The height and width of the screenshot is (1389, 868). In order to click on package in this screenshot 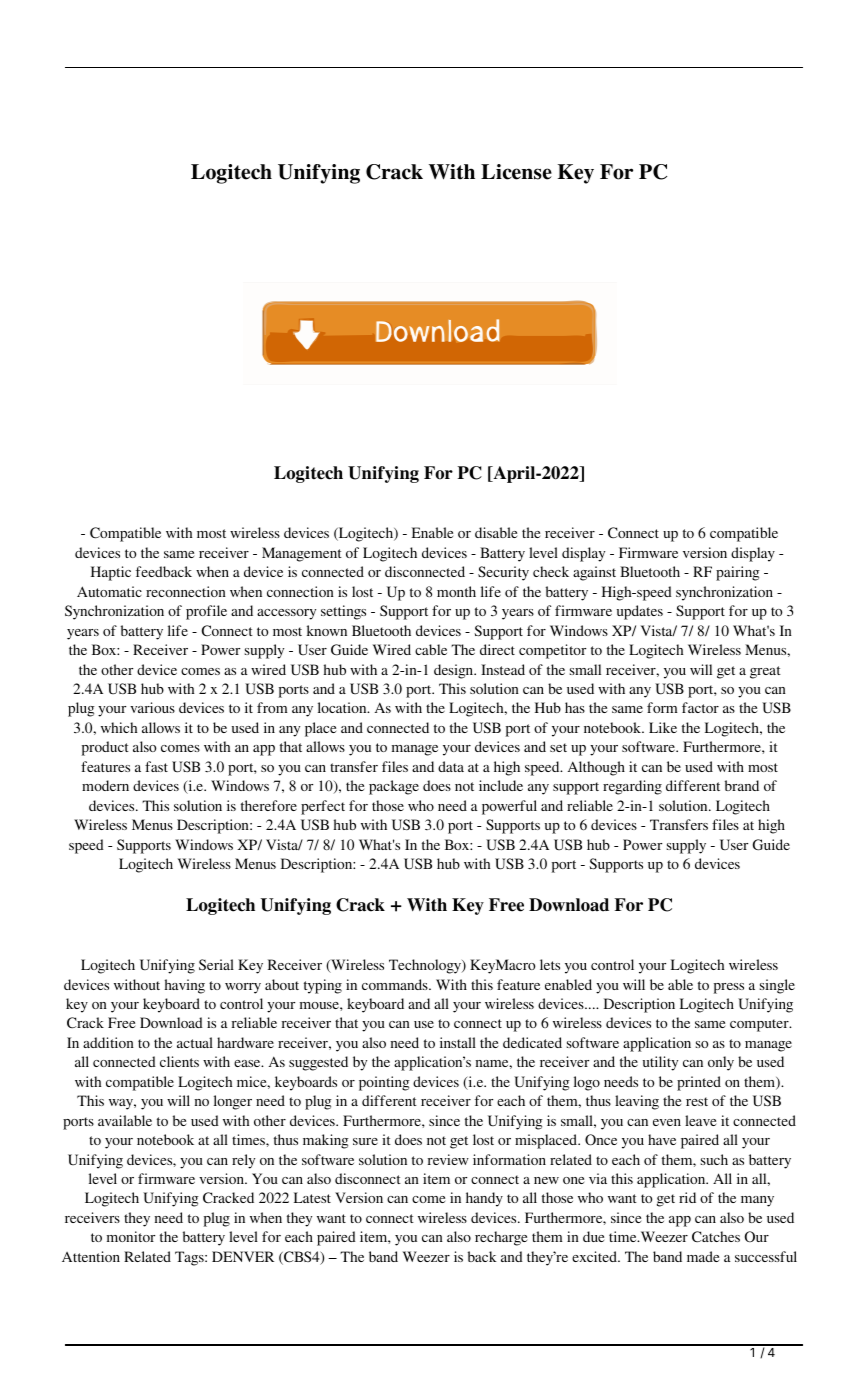, I will do `click(394, 787)`.
